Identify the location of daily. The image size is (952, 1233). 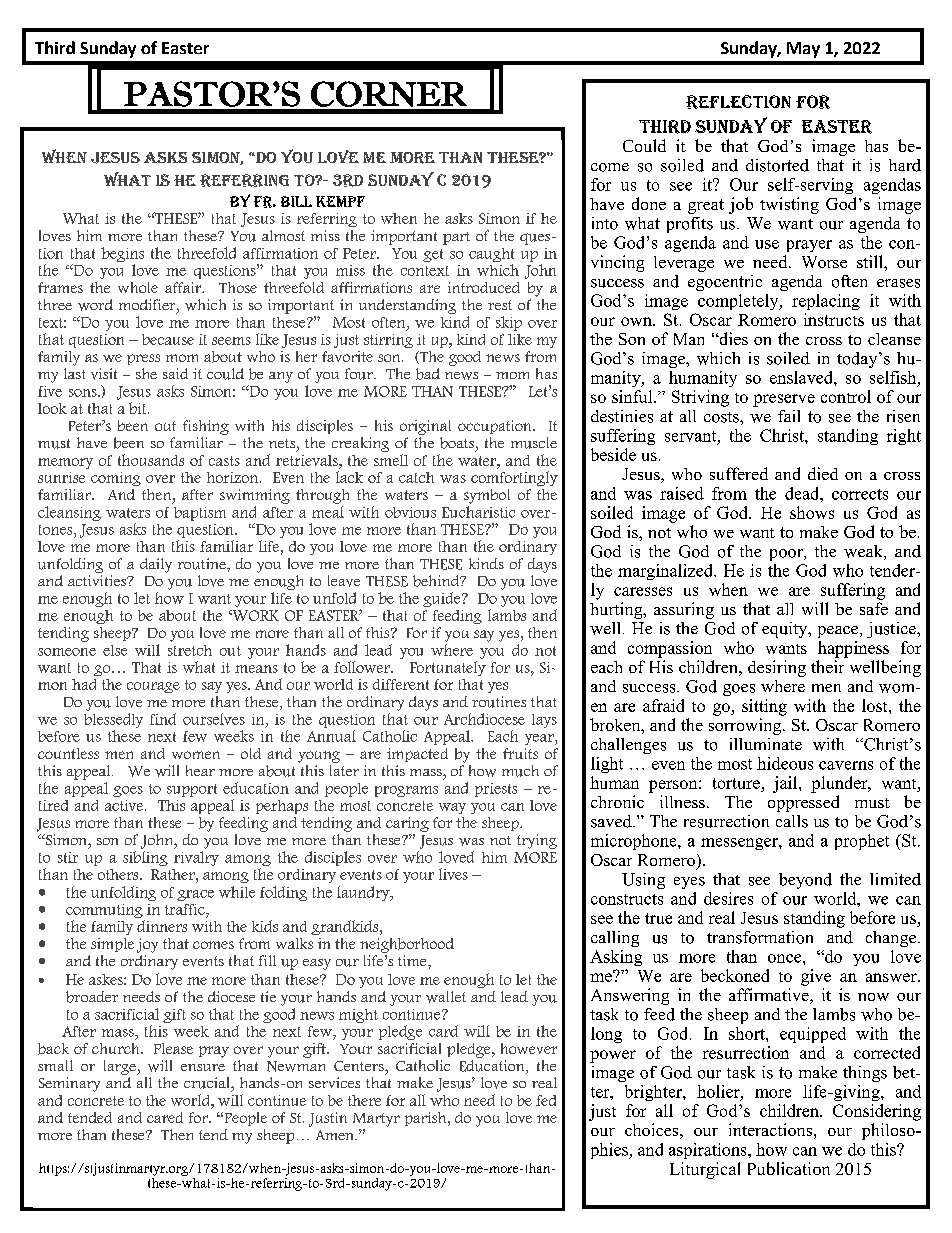
(156, 565).
